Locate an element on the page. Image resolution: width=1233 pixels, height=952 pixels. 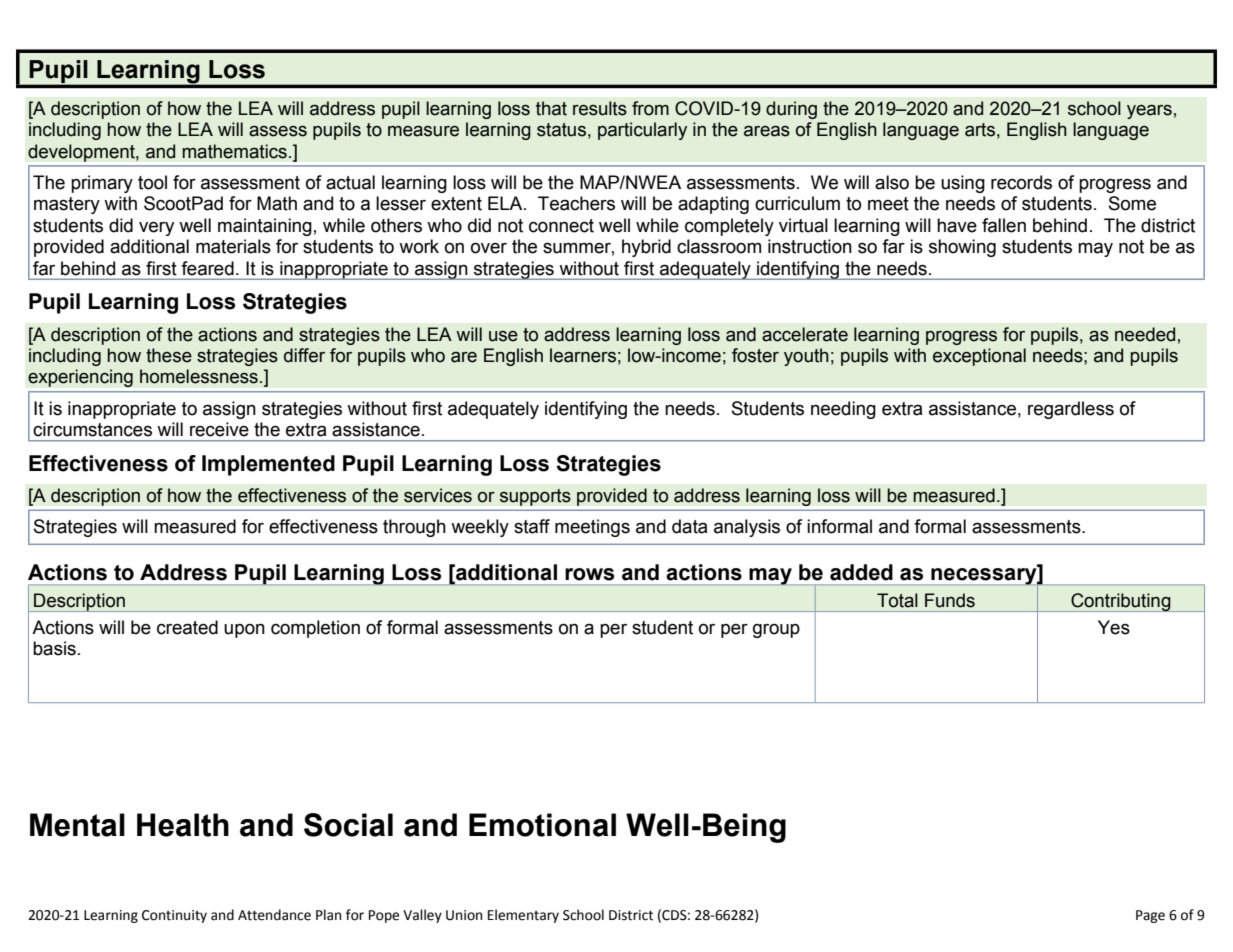
Elementary is located at coordinates (523, 916).
